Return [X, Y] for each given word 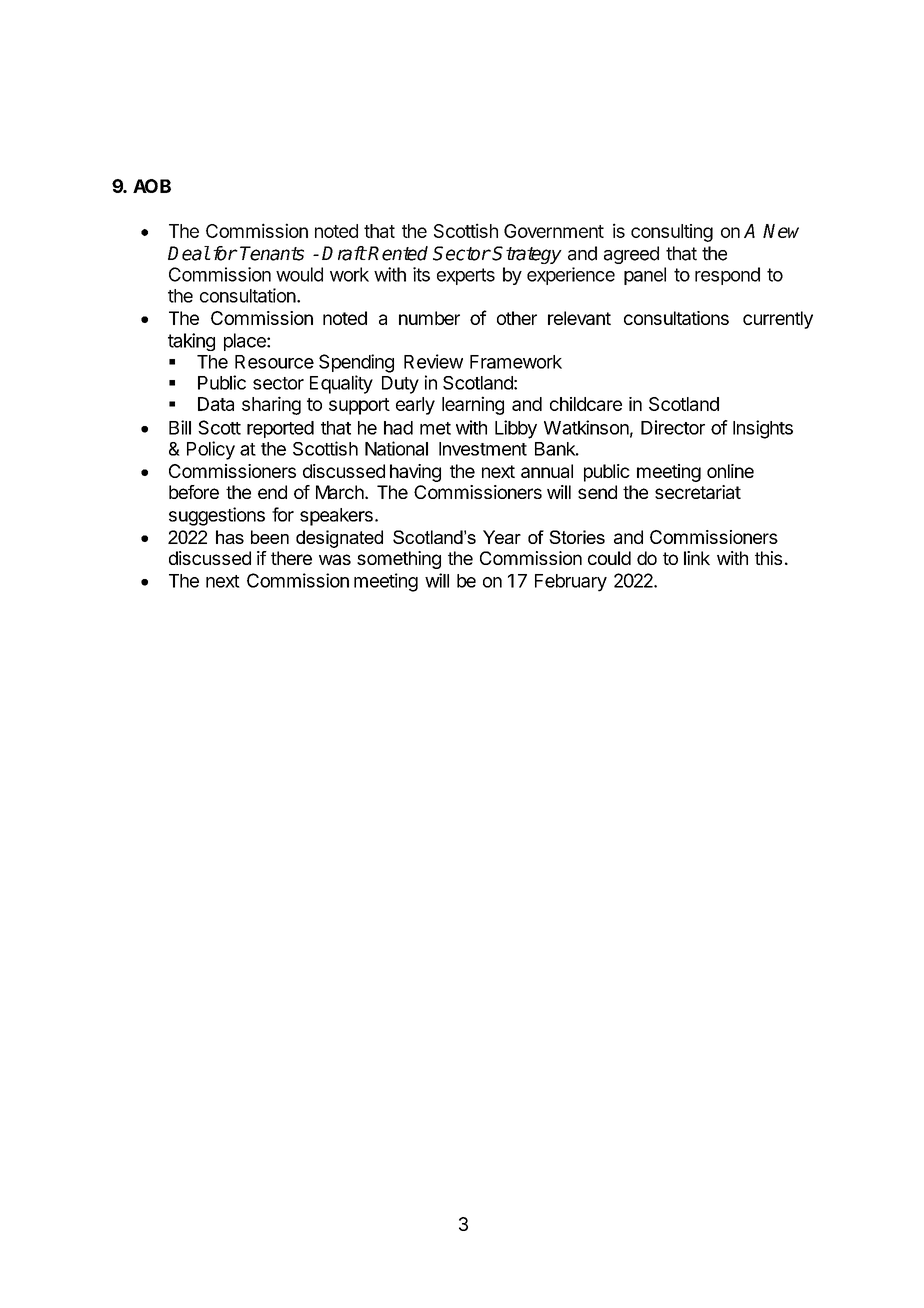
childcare [586, 404]
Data [216, 404]
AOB [152, 186]
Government [554, 231]
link [697, 558]
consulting [672, 233]
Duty [400, 385]
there [291, 558]
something [399, 560]
